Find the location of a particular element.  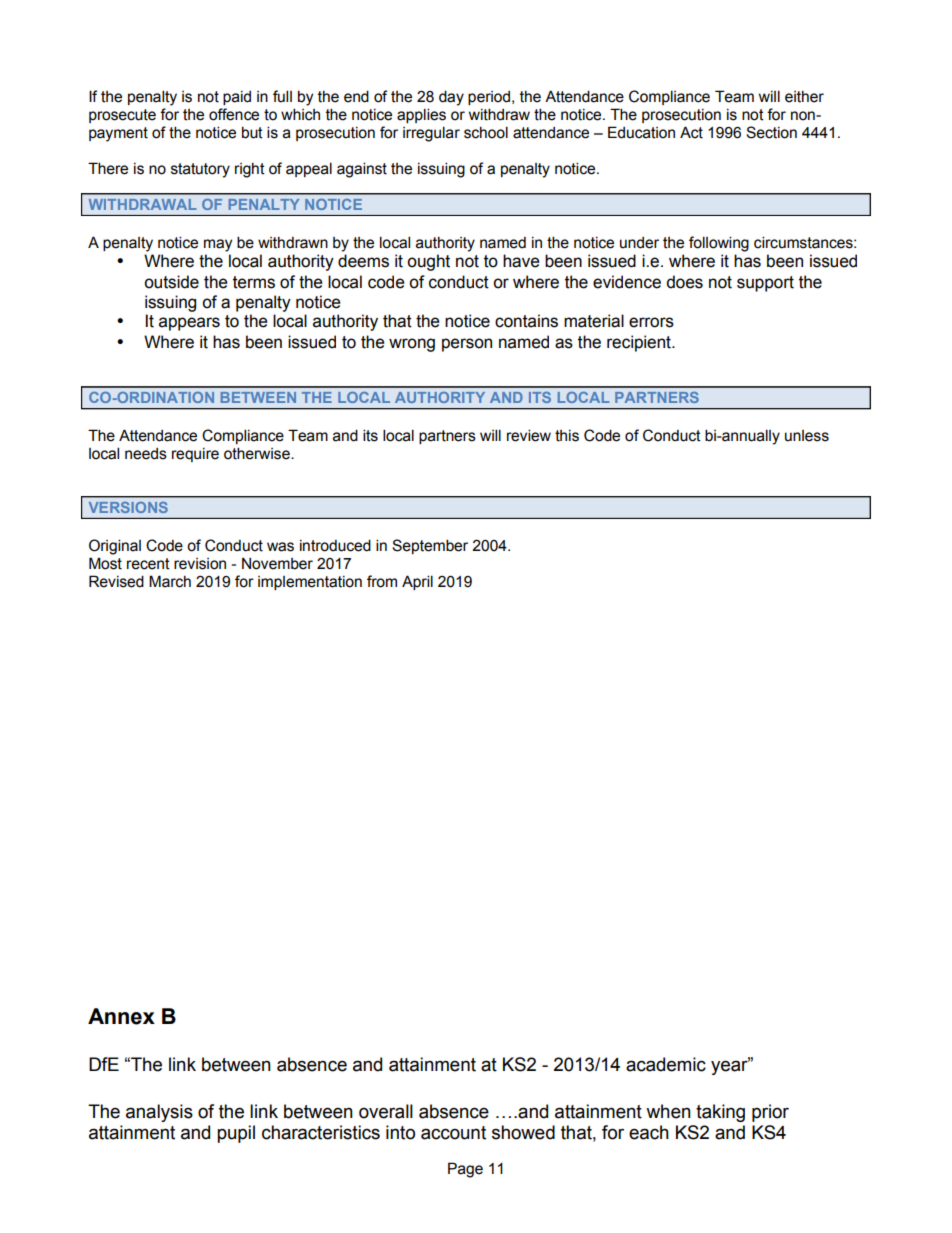

unless is located at coordinates (807, 436).
